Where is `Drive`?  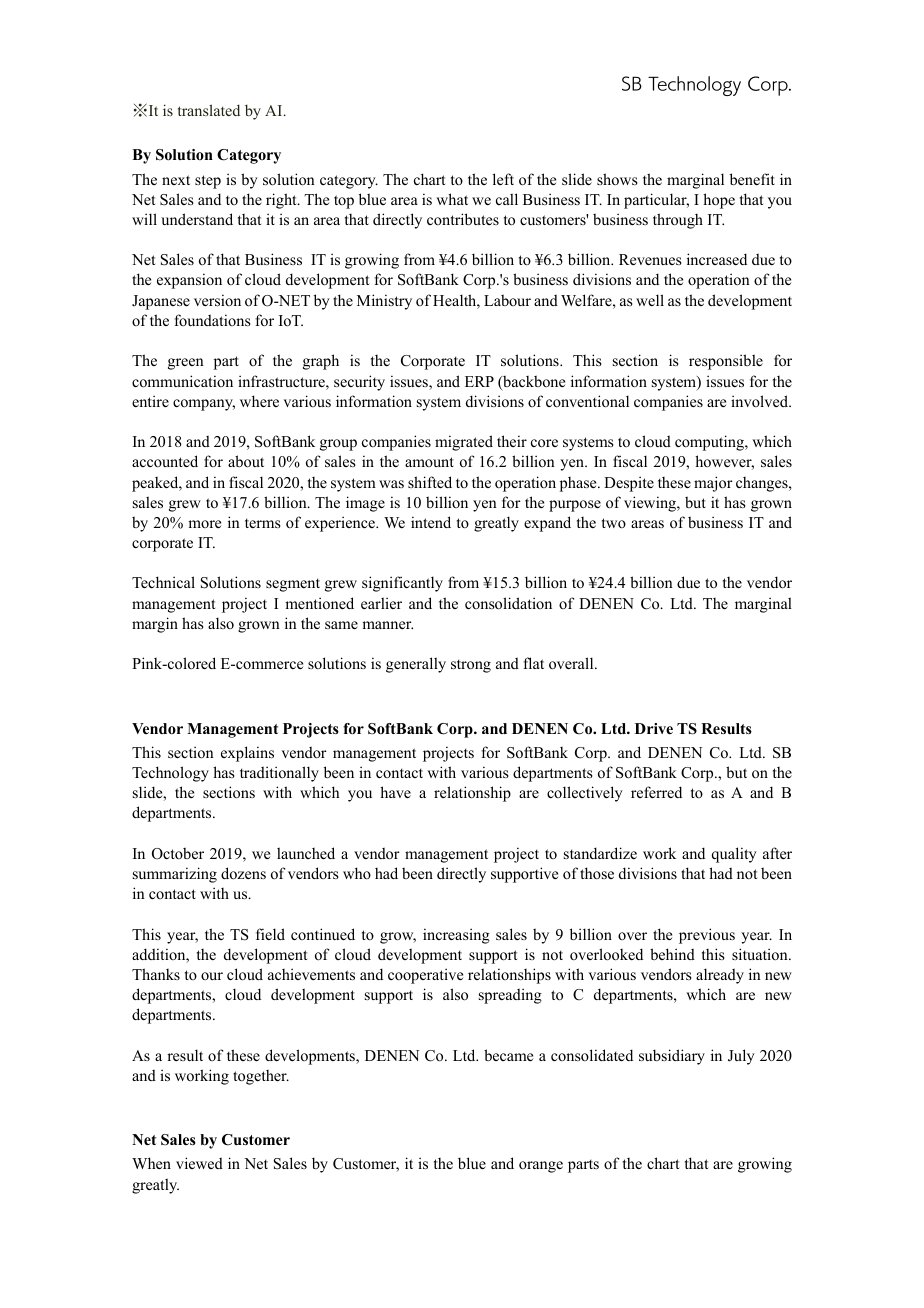 Drive is located at coordinates (654, 728).
